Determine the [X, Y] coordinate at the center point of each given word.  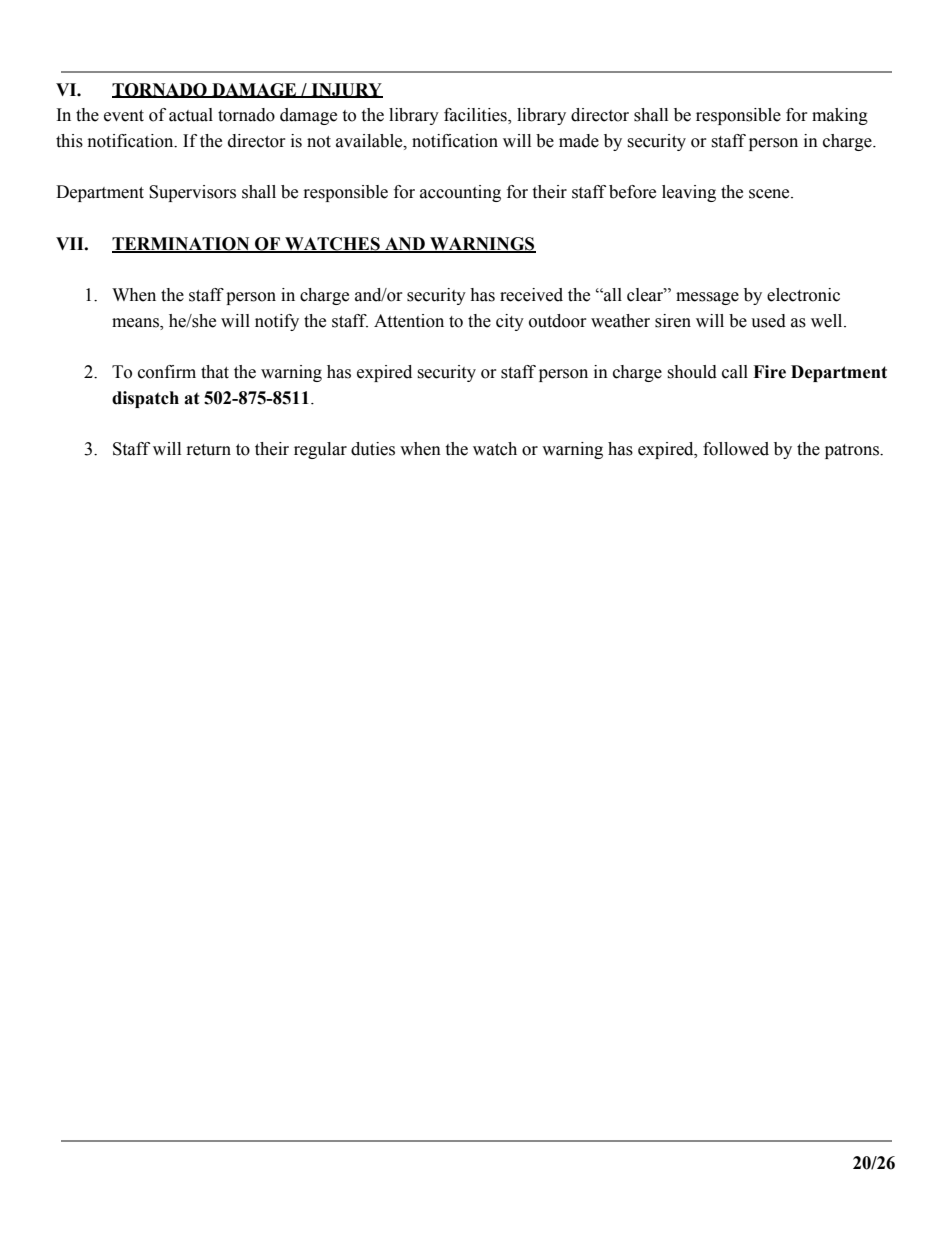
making [840, 116]
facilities [476, 116]
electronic [803, 295]
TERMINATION [182, 245]
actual [191, 115]
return [209, 450]
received [531, 295]
